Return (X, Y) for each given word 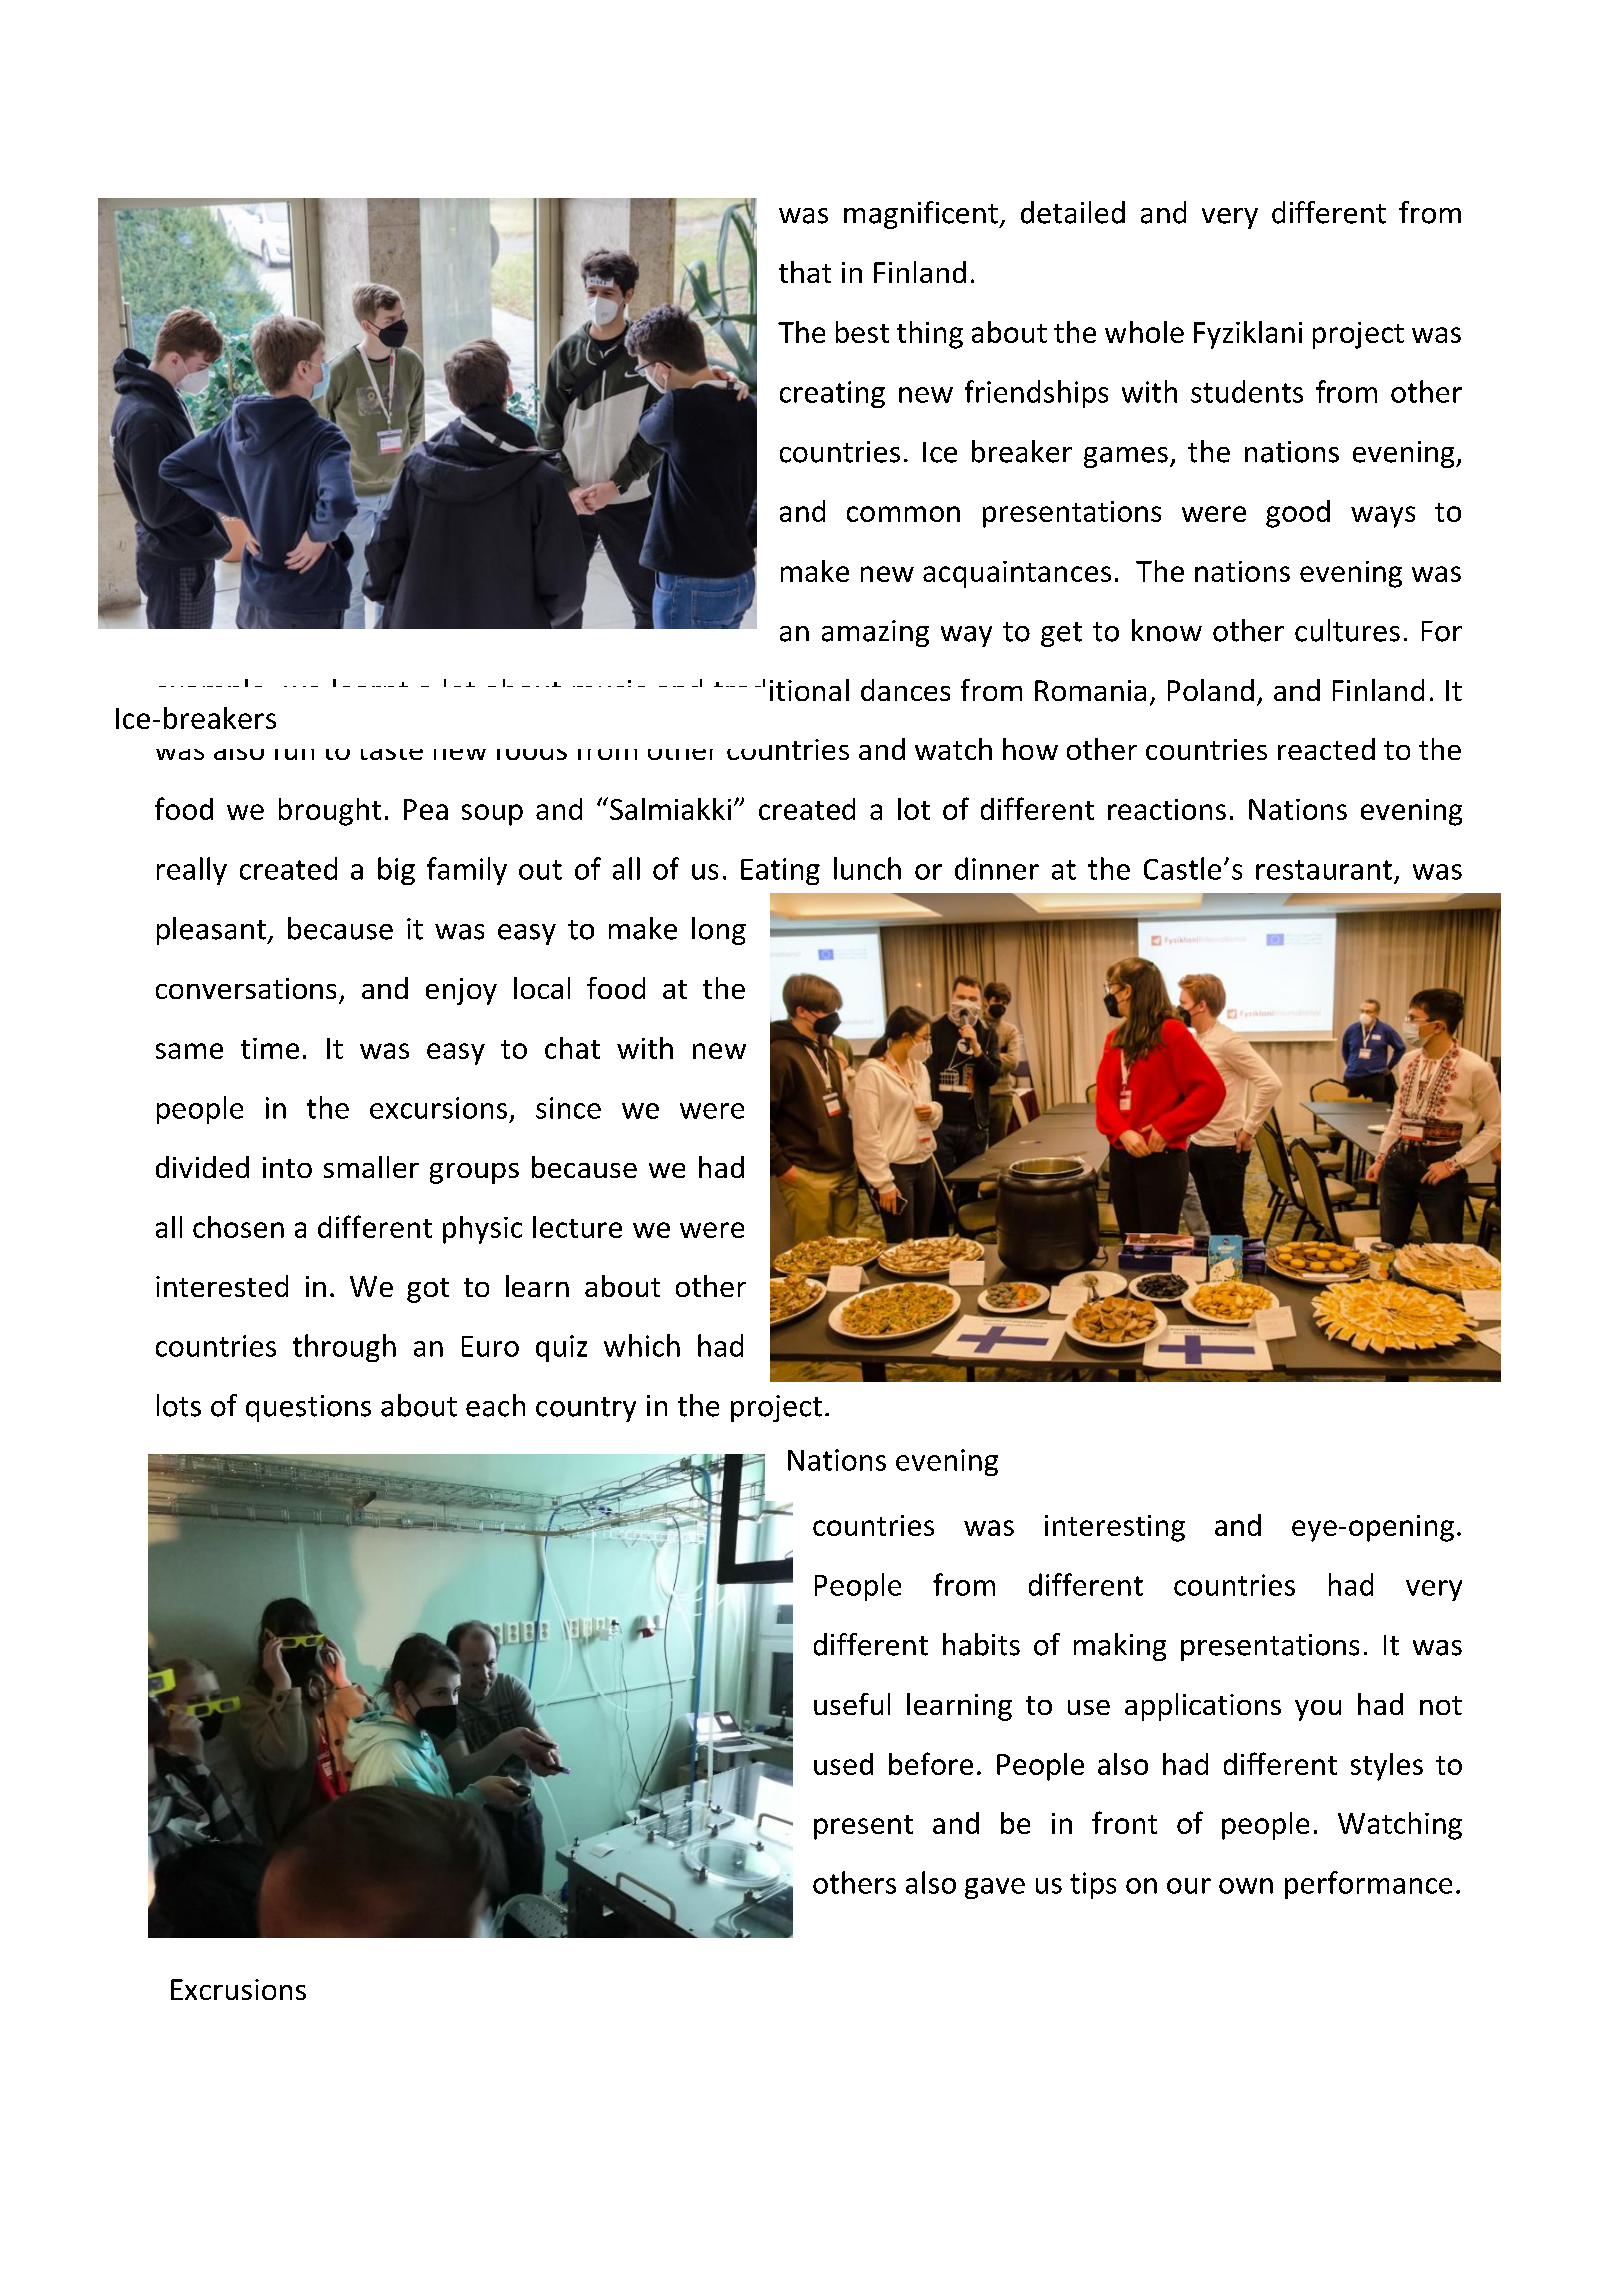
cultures (1347, 630)
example (210, 694)
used (843, 1764)
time (270, 1048)
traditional (781, 690)
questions (308, 1408)
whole (1144, 332)
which (642, 1345)
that (805, 272)
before (931, 1763)
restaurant (1324, 870)
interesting (1115, 1528)
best (862, 332)
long (719, 931)
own (1246, 1886)
